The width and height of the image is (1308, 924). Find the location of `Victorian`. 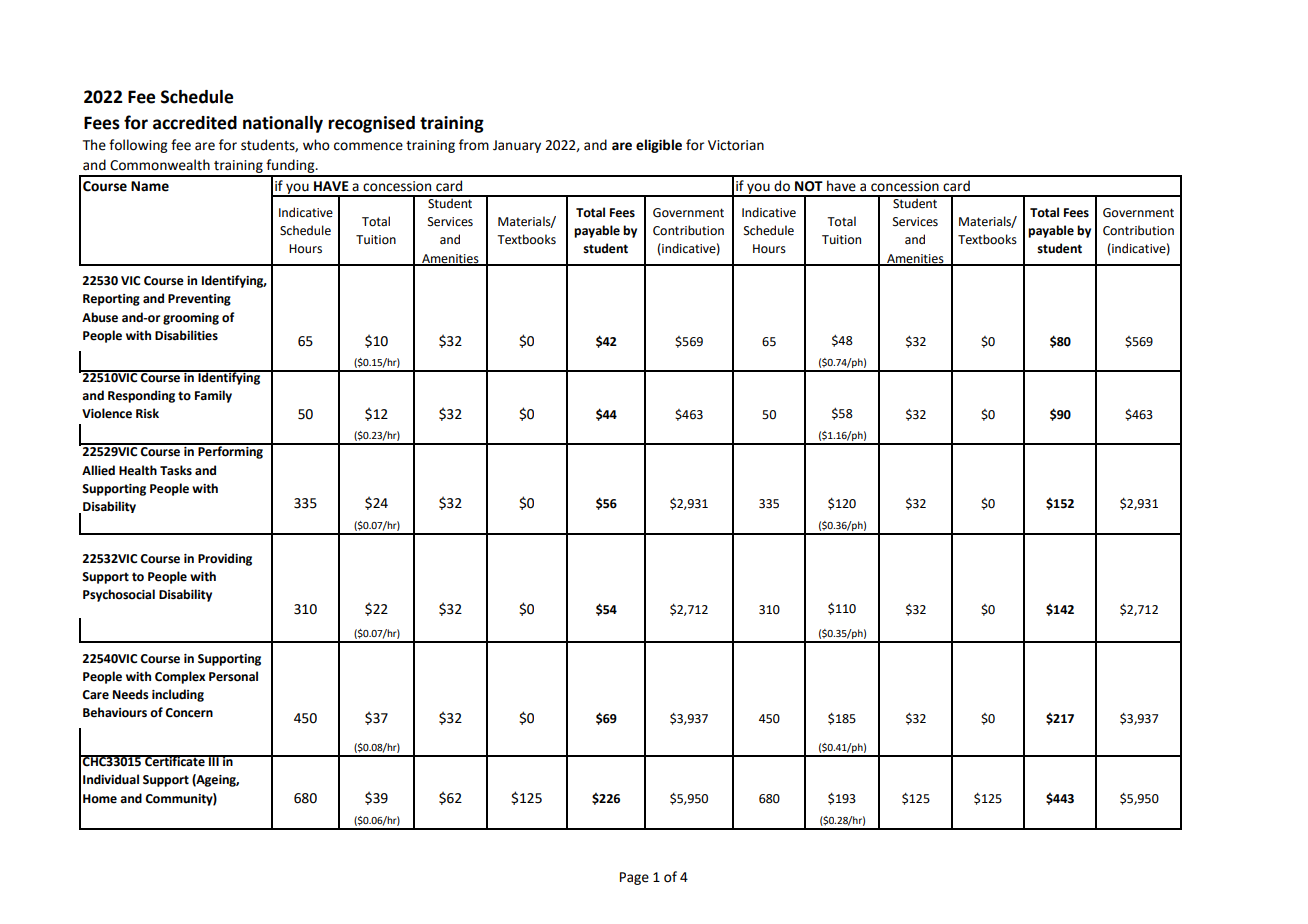

Victorian is located at coordinates (736, 145).
